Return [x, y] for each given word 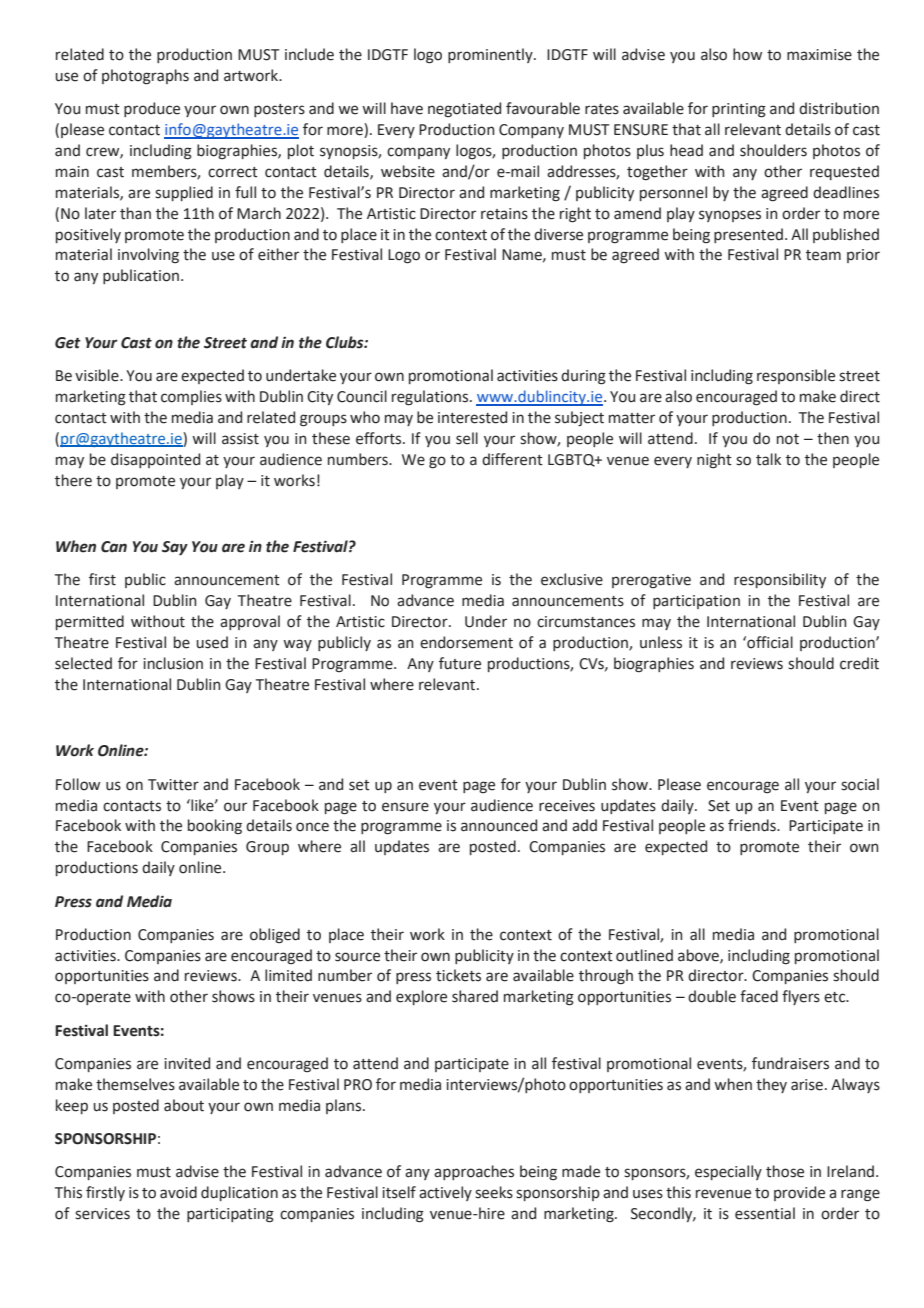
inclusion [173, 663]
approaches [474, 1172]
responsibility [780, 580]
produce [152, 109]
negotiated [464, 110]
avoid [178, 1192]
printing [739, 110]
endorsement [466, 642]
